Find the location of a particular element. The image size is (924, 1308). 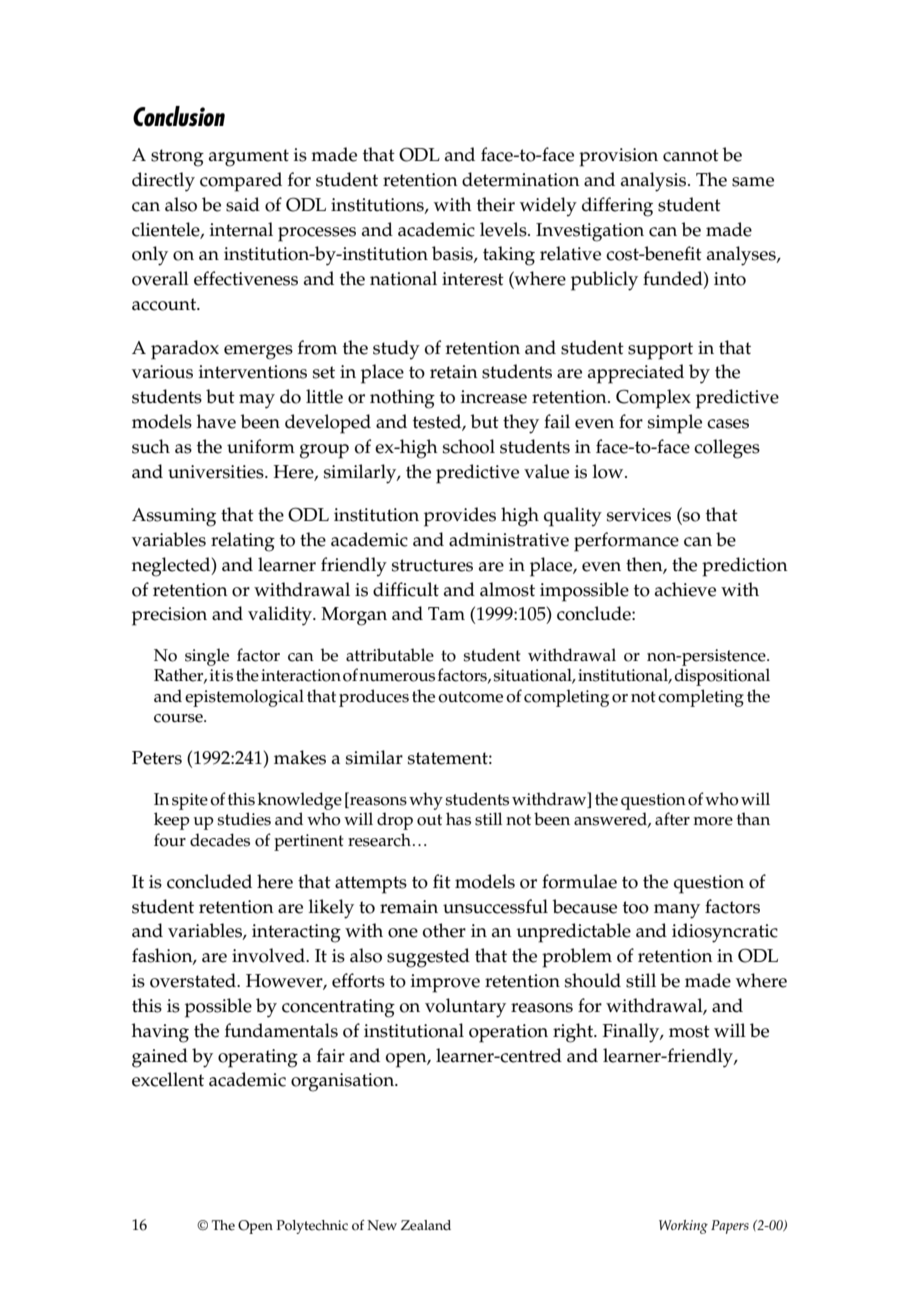

their is located at coordinates (496, 204).
